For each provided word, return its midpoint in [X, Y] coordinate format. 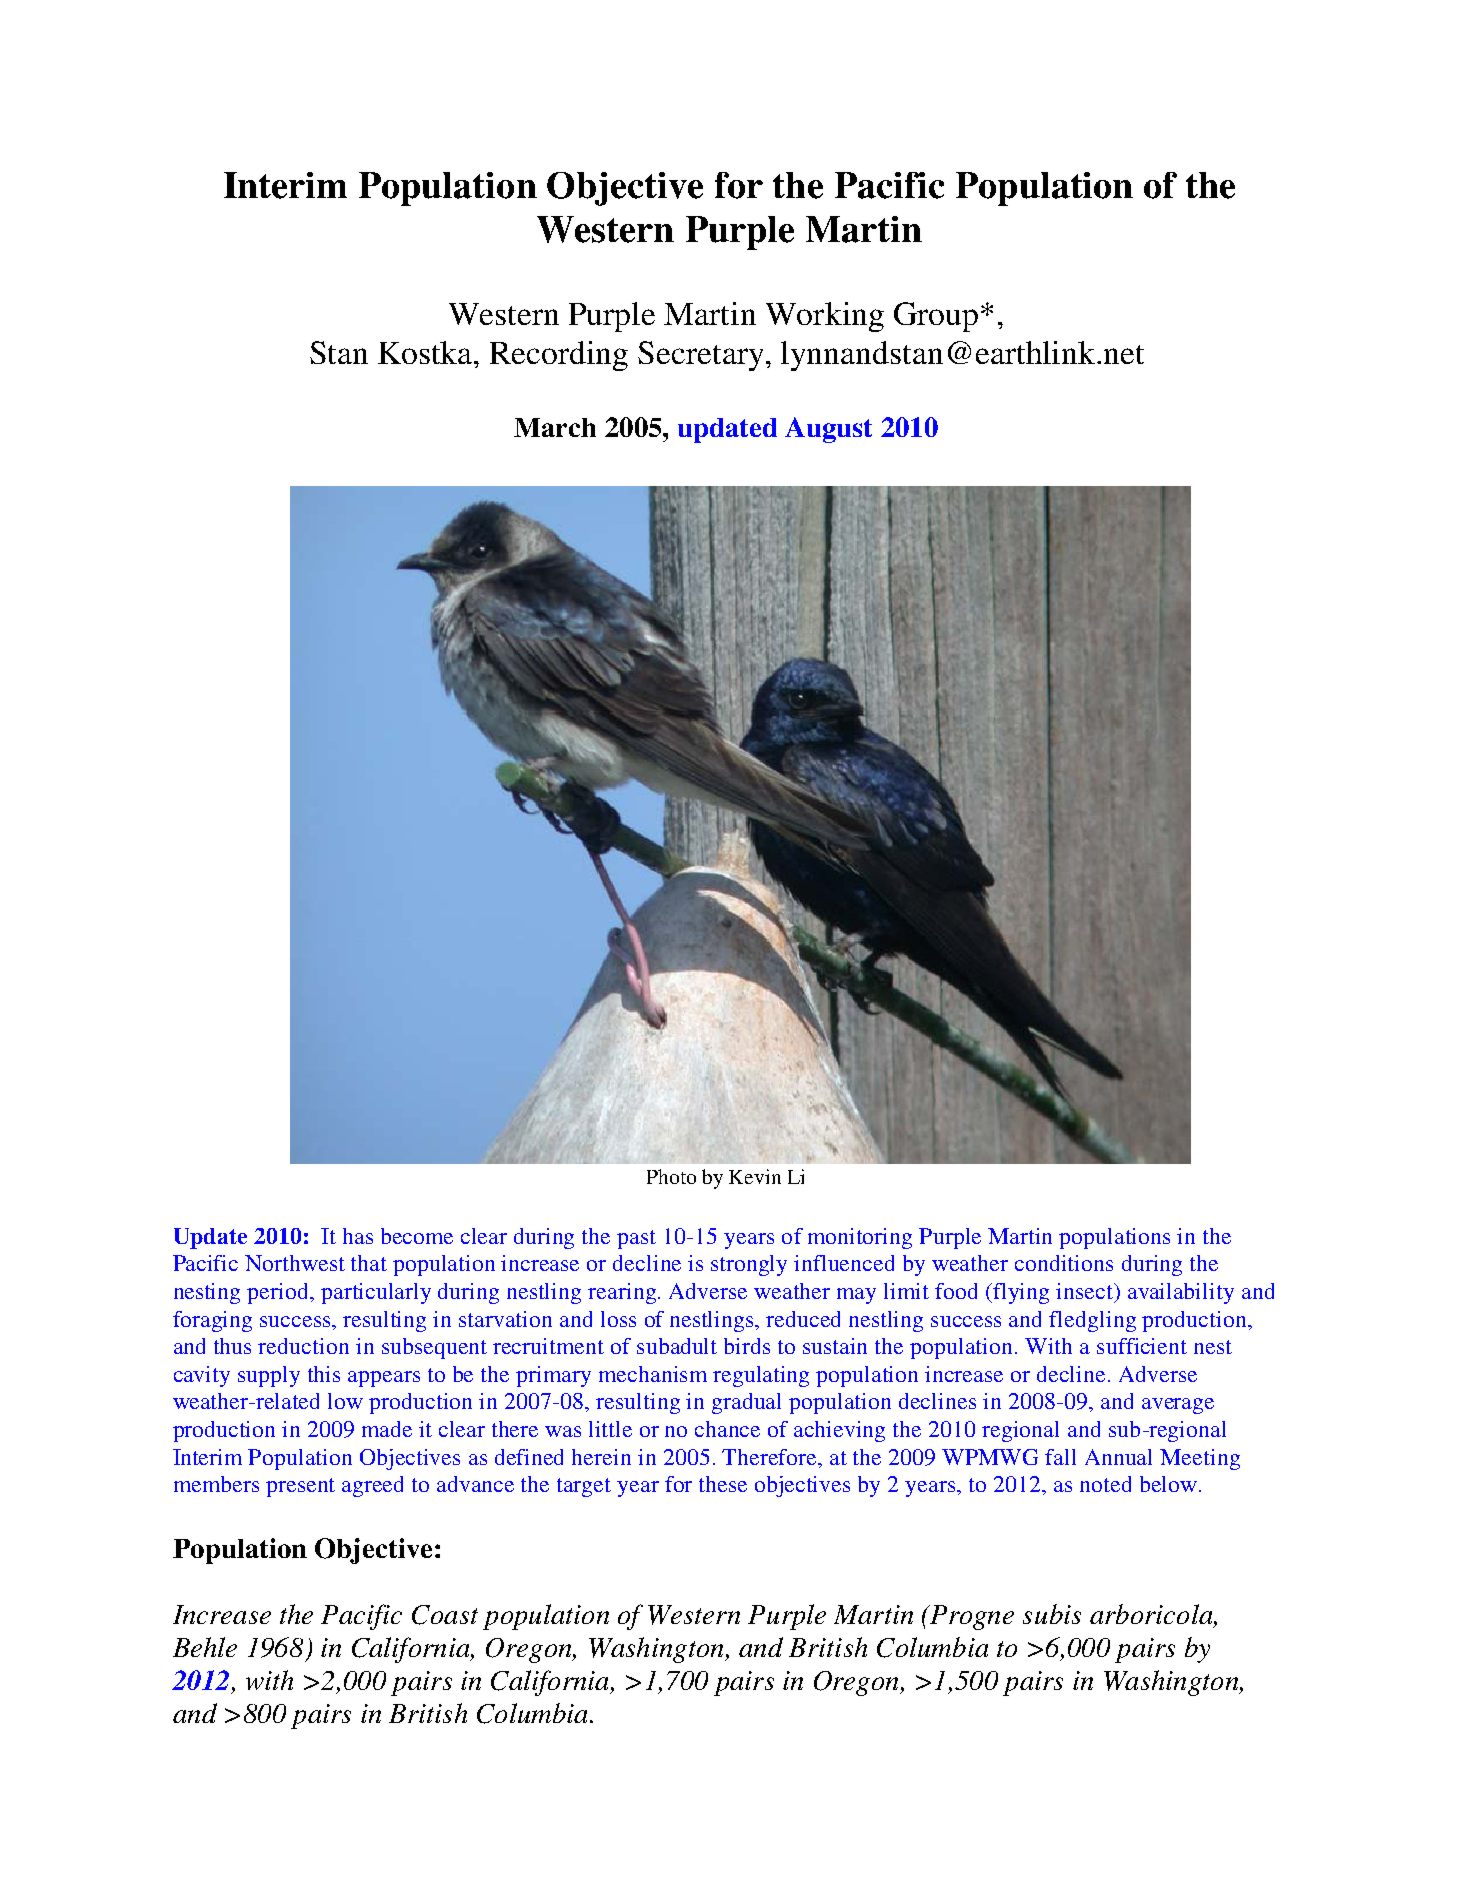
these [723, 1484]
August [828, 430]
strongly [749, 1265]
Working [825, 317]
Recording [559, 356]
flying [1021, 1293]
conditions [1064, 1263]
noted [1105, 1484]
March [555, 427]
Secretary [700, 356]
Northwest [295, 1263]
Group [936, 317]
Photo [671, 1176]
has [358, 1236]
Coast [445, 1615]
